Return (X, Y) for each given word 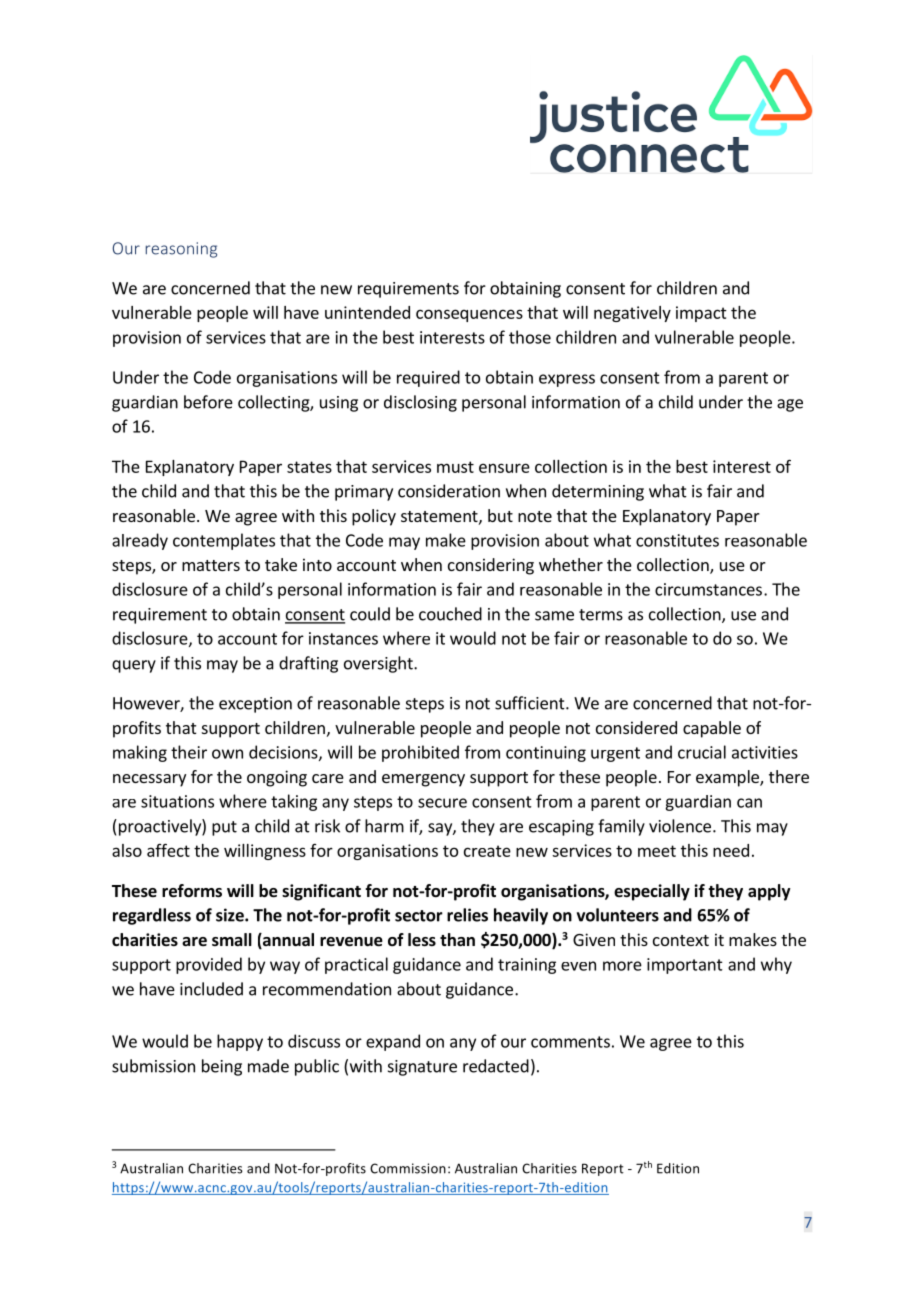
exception (255, 705)
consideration (449, 491)
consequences (469, 315)
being (222, 1067)
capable (712, 729)
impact (701, 314)
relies (467, 915)
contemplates (224, 541)
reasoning (181, 250)
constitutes (677, 540)
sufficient (531, 703)
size (231, 915)
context (681, 940)
